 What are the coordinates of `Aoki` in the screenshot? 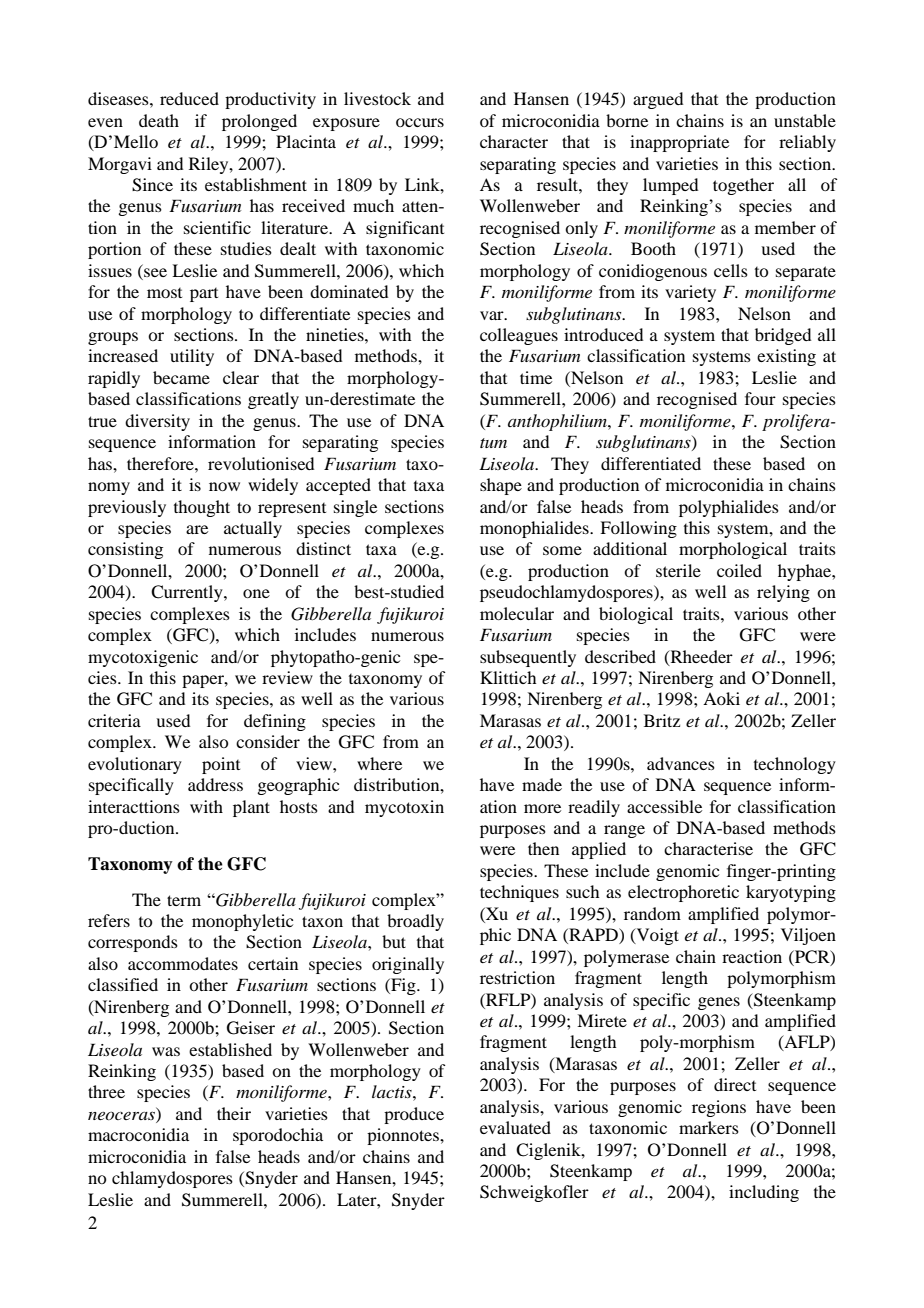 It's located at (721, 698).
